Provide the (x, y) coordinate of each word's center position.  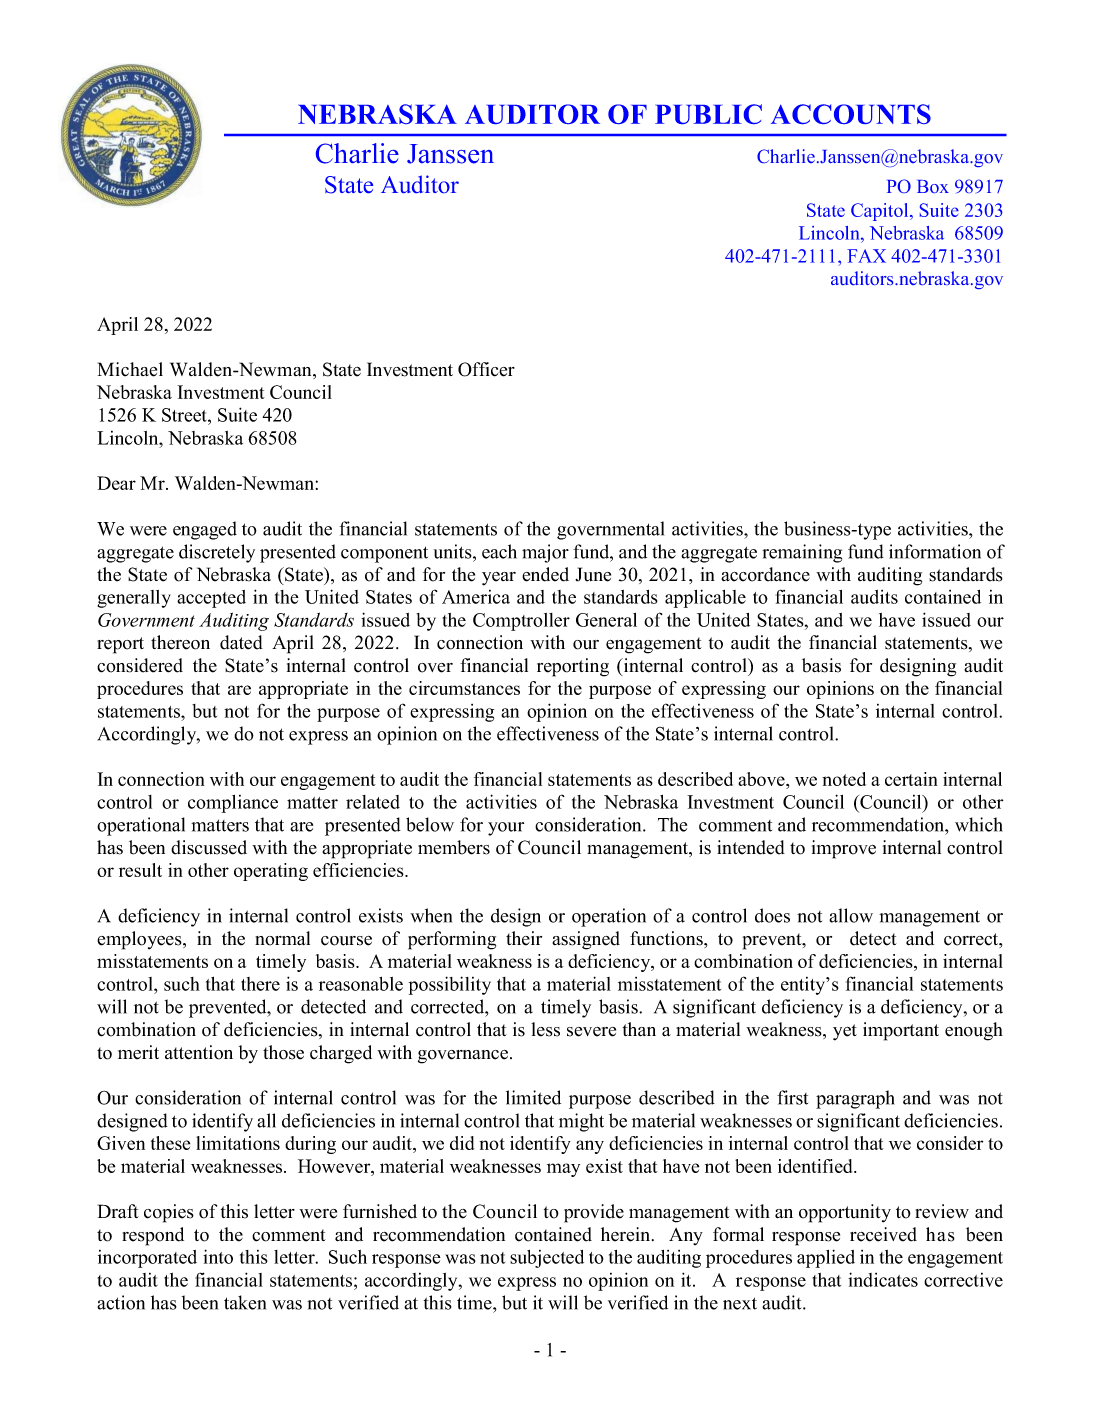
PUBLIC (708, 114)
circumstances (464, 688)
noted (844, 779)
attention (199, 1052)
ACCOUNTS (851, 114)
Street (185, 415)
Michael (130, 369)
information (935, 551)
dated (241, 642)
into (218, 1256)
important (901, 1031)
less (545, 1029)
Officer (486, 369)
